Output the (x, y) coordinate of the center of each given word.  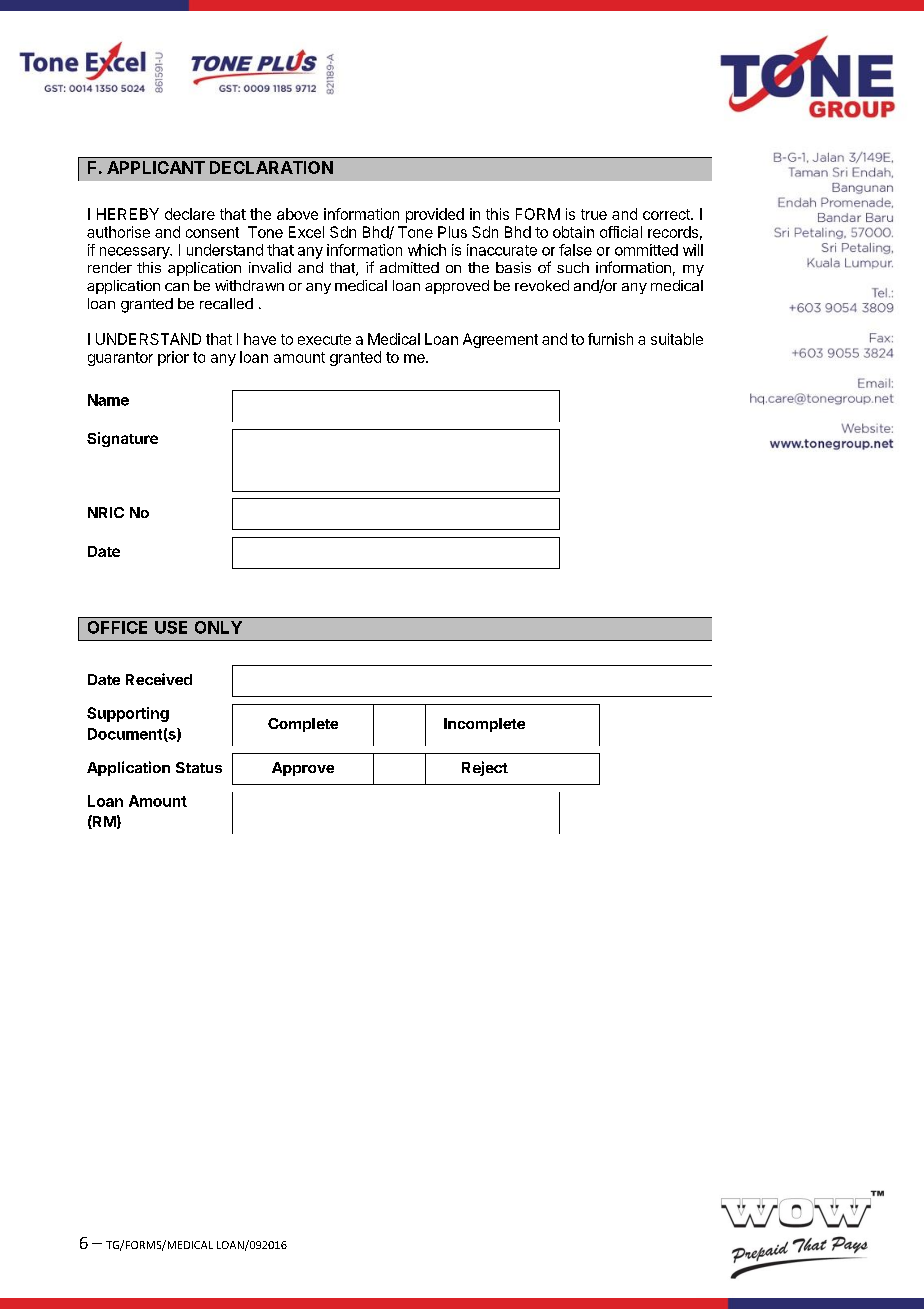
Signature (122, 439)
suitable (677, 339)
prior (173, 358)
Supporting (128, 714)
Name (108, 400)
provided (435, 215)
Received (159, 679)
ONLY (218, 627)
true (594, 214)
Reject (485, 768)
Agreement (500, 340)
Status (199, 767)
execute (324, 339)
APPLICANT (156, 167)
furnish (610, 339)
